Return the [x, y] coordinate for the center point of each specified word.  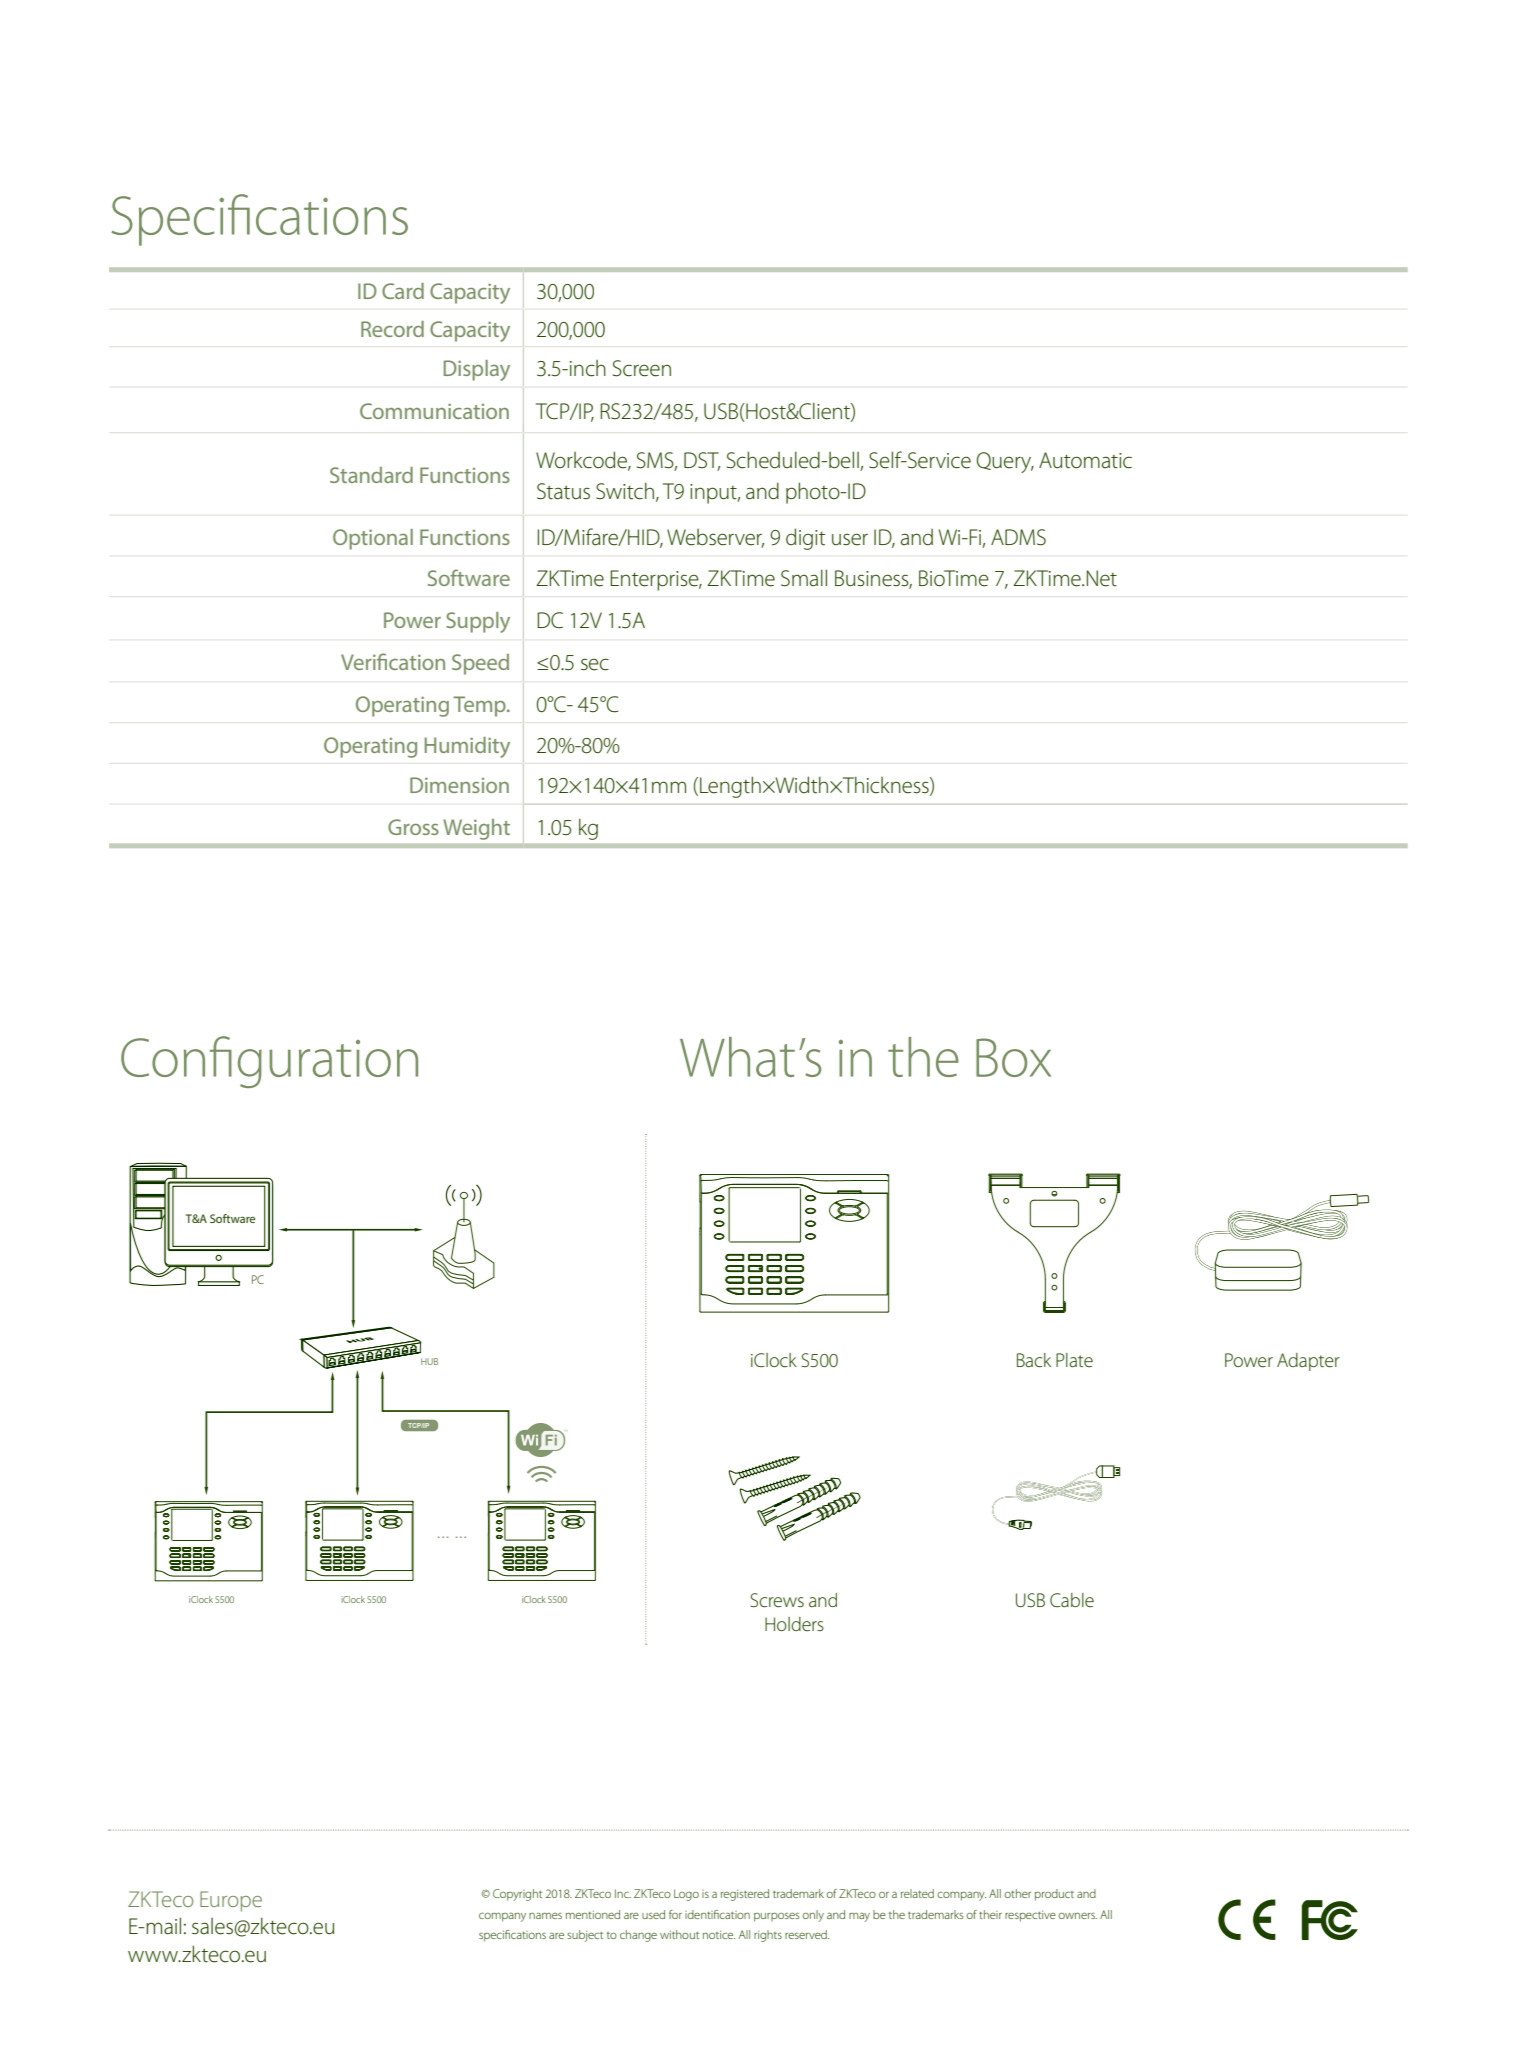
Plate [1074, 1360]
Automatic [1085, 460]
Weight [476, 829]
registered [745, 1895]
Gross [413, 827]
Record [392, 329]
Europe [231, 1901]
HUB [429, 1361]
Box [1013, 1057]
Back [1034, 1360]
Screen [642, 368]
